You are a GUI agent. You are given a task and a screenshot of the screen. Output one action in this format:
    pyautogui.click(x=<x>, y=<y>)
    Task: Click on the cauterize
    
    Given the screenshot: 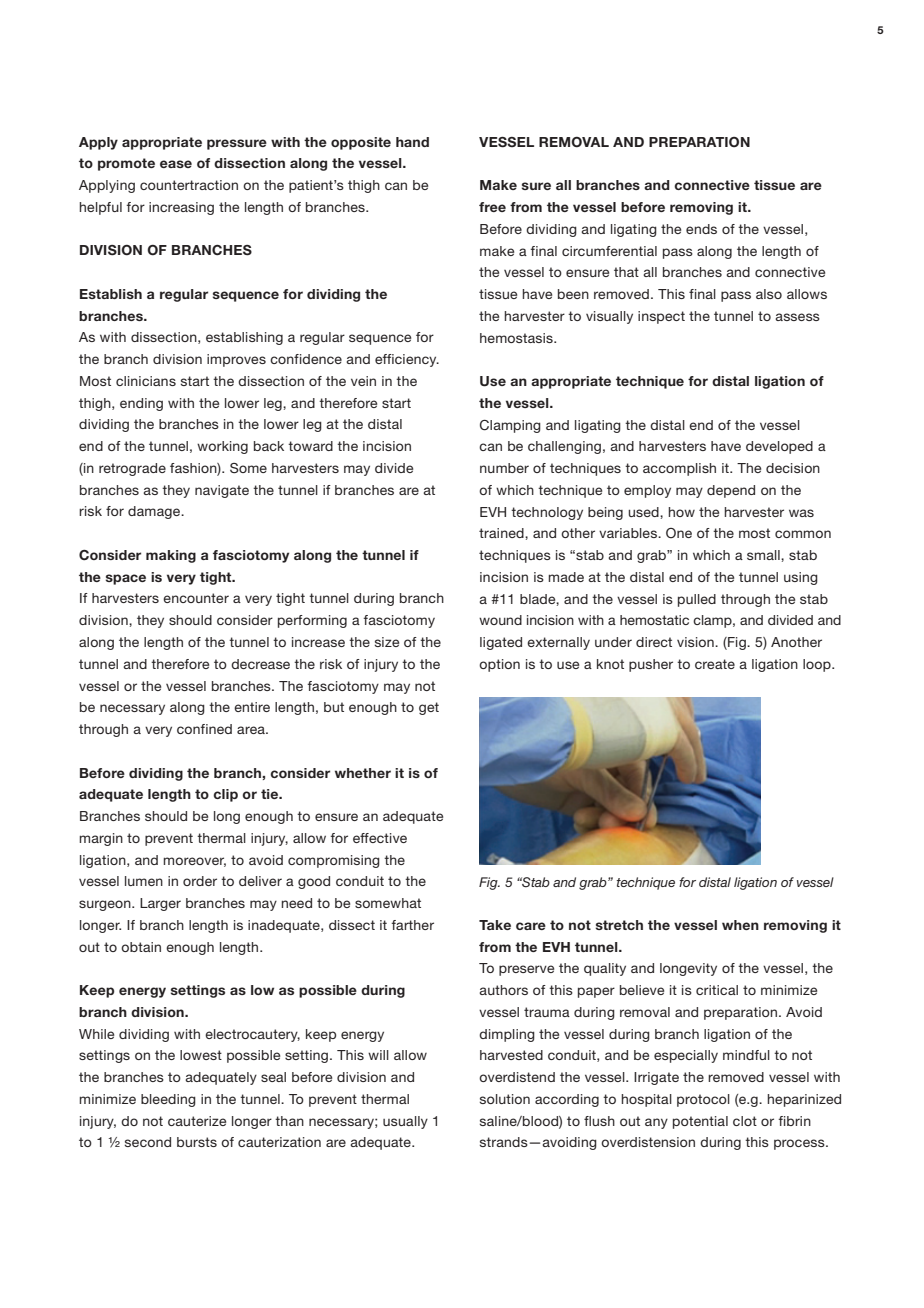 What is the action you would take?
    pyautogui.click(x=197, y=1121)
